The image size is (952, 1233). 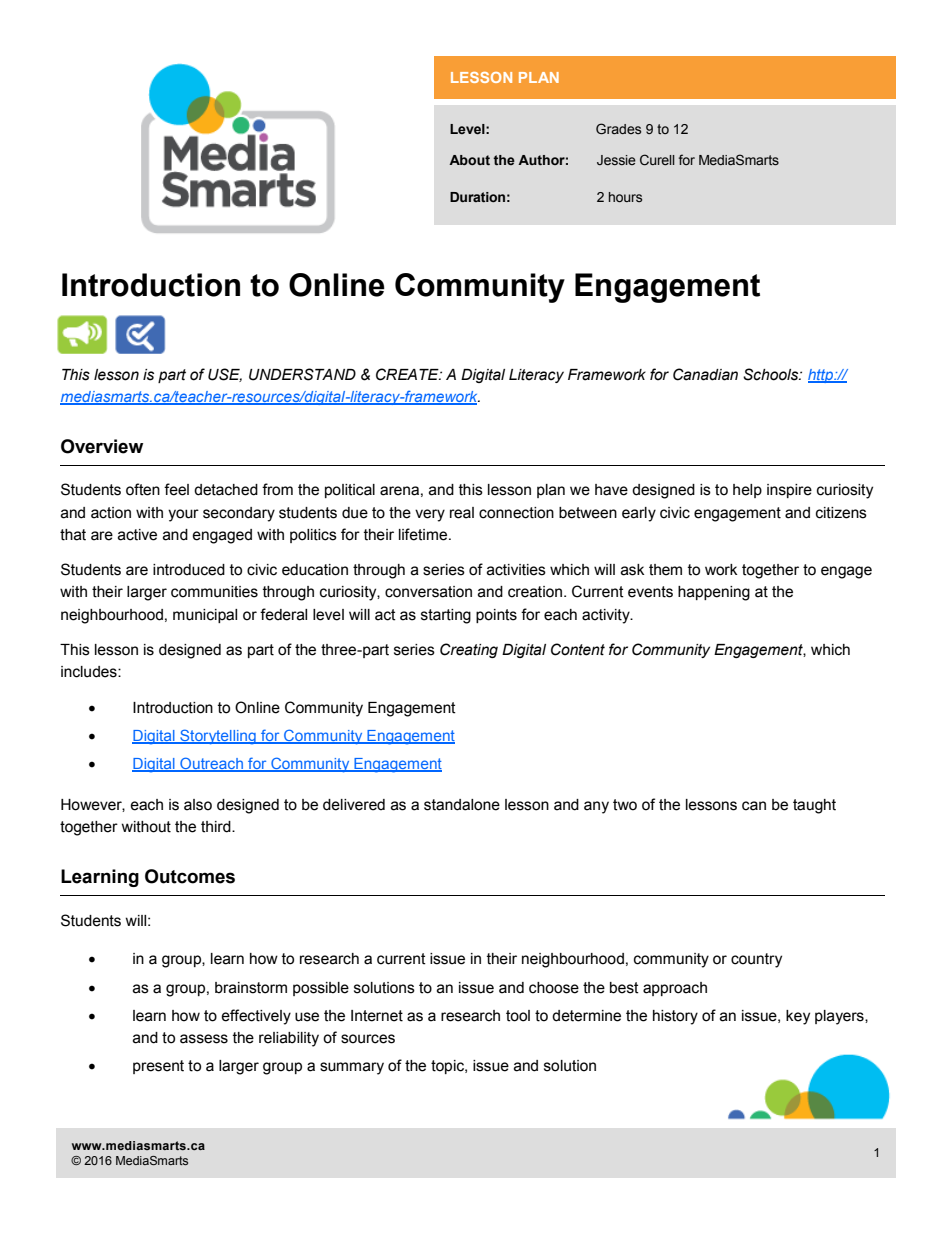 I want to click on Creating, so click(x=469, y=650).
